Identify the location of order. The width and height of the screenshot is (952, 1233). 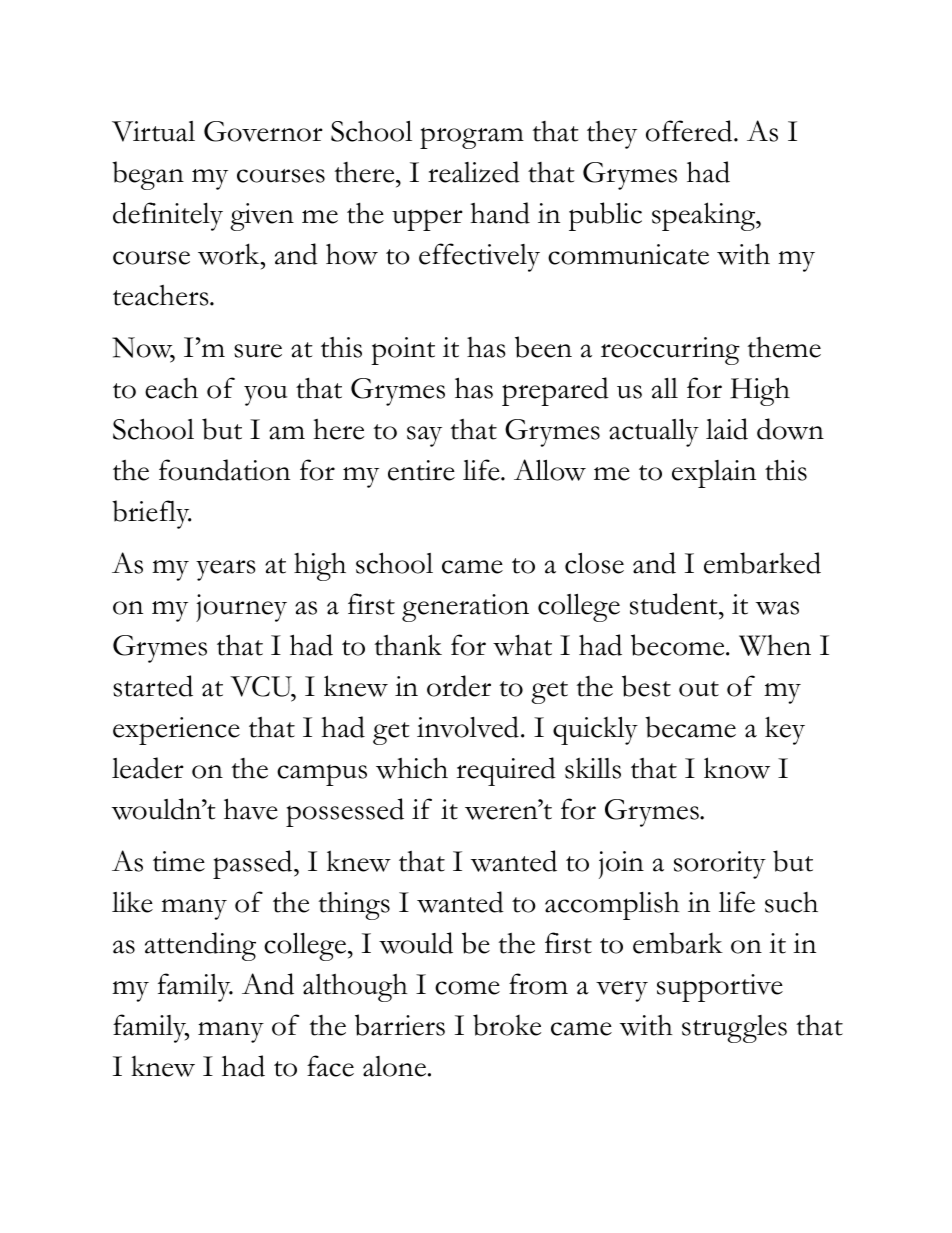
(459, 686).
